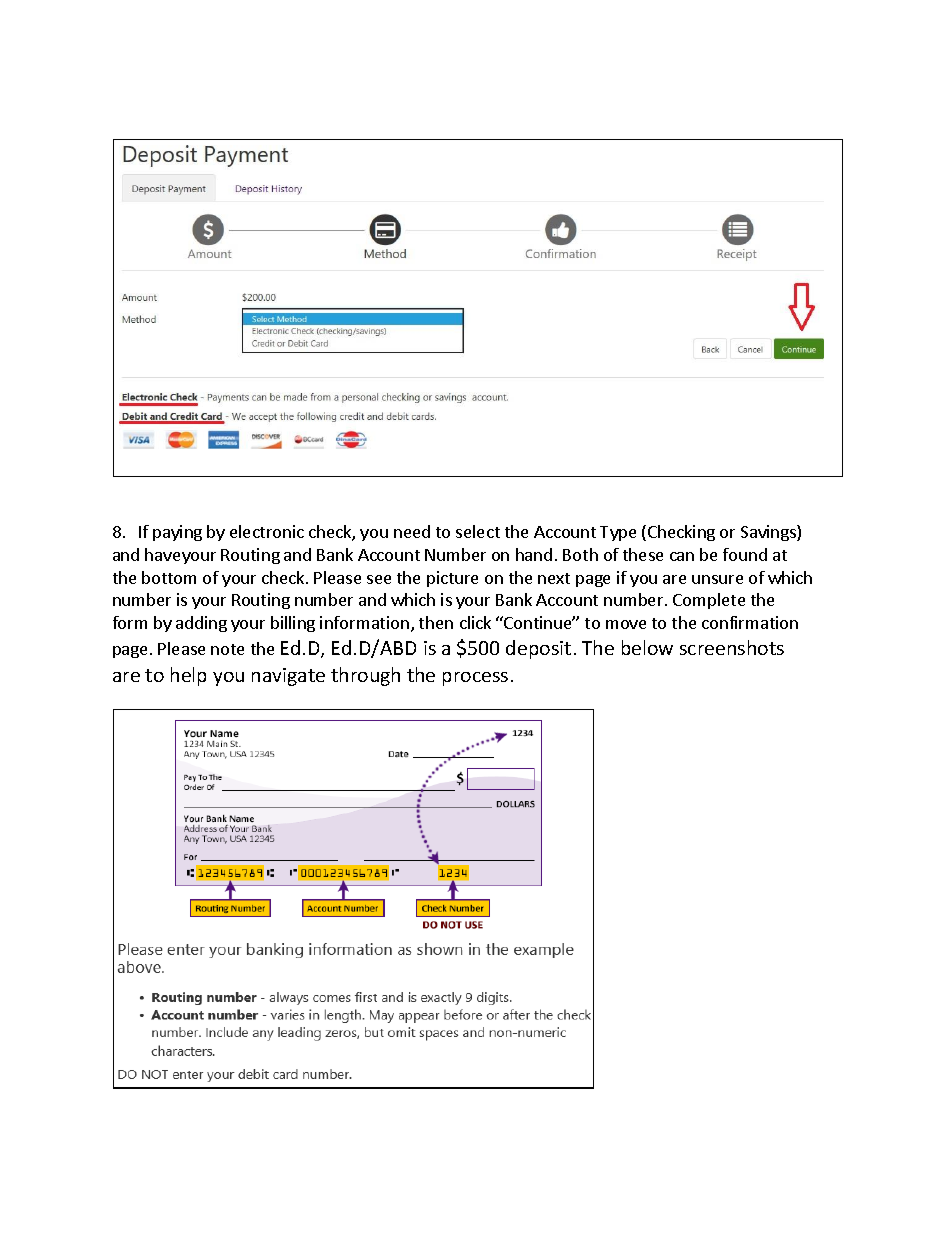 Image resolution: width=952 pixels, height=1233 pixels. Describe the element at coordinates (732, 647) in the page. I see `screenshots` at that location.
